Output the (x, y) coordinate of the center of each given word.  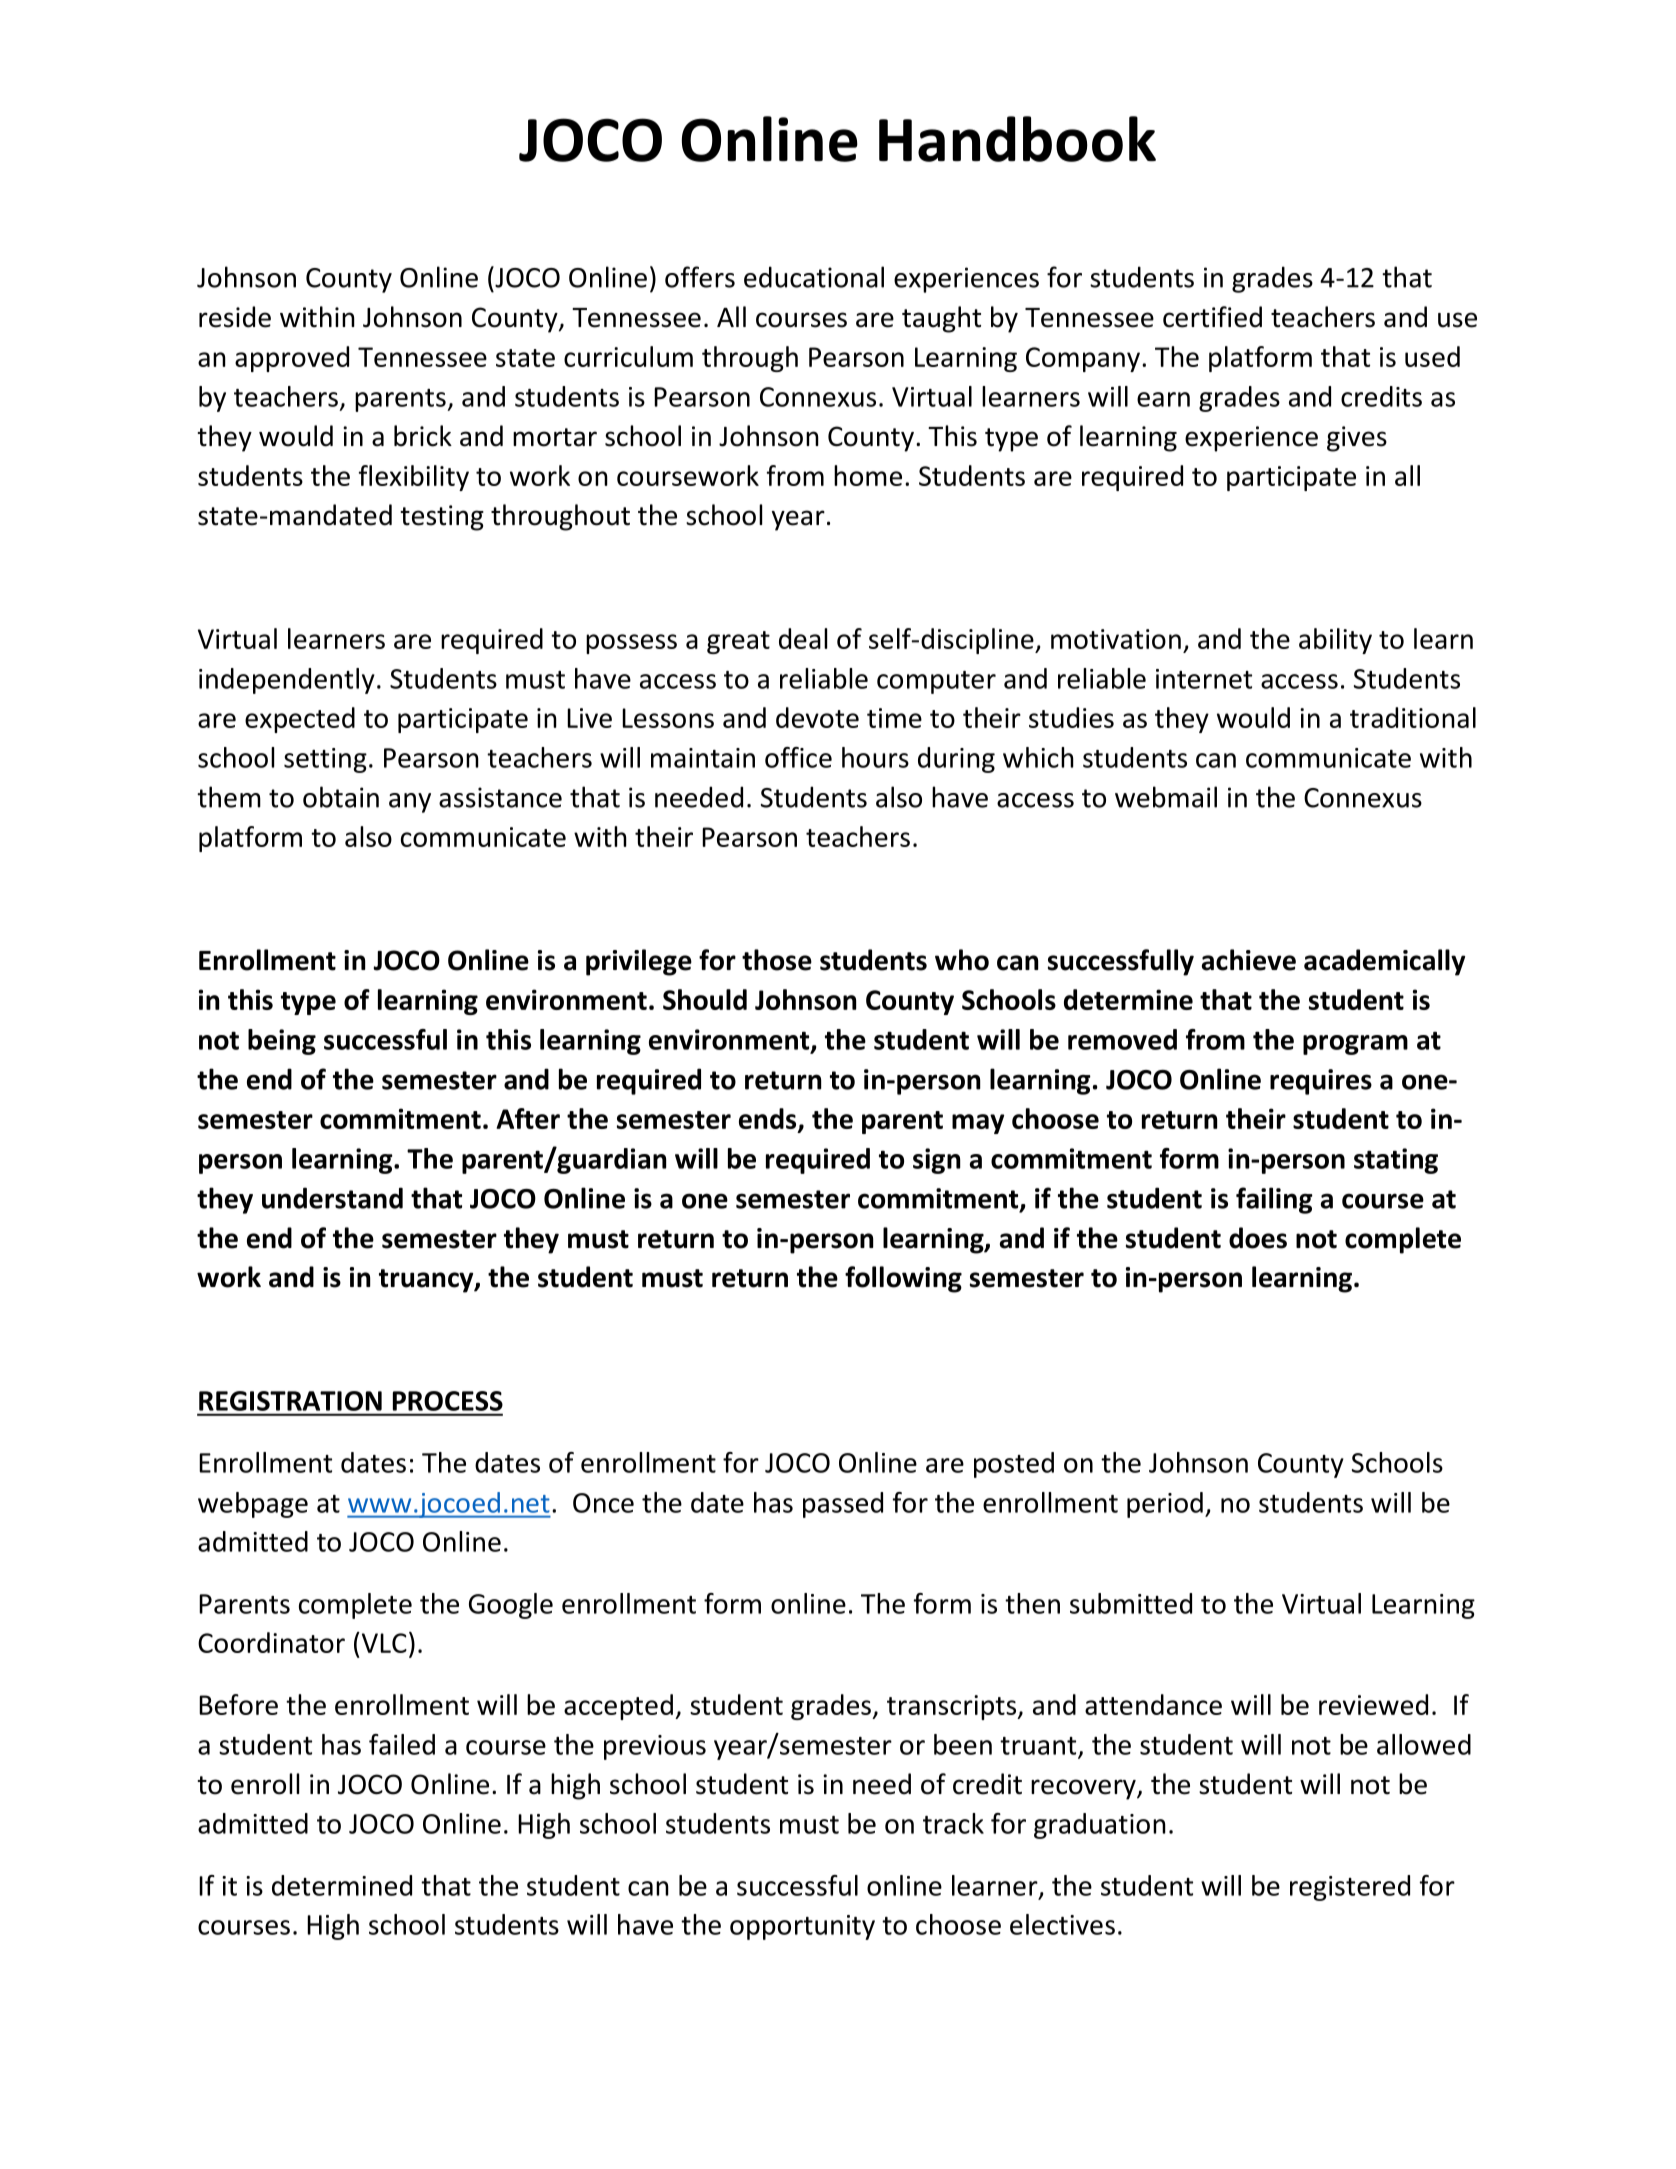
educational (814, 277)
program (1355, 1045)
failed (402, 1744)
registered (1350, 1888)
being (282, 1042)
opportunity (802, 1927)
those (777, 960)
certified (1212, 317)
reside (235, 317)
